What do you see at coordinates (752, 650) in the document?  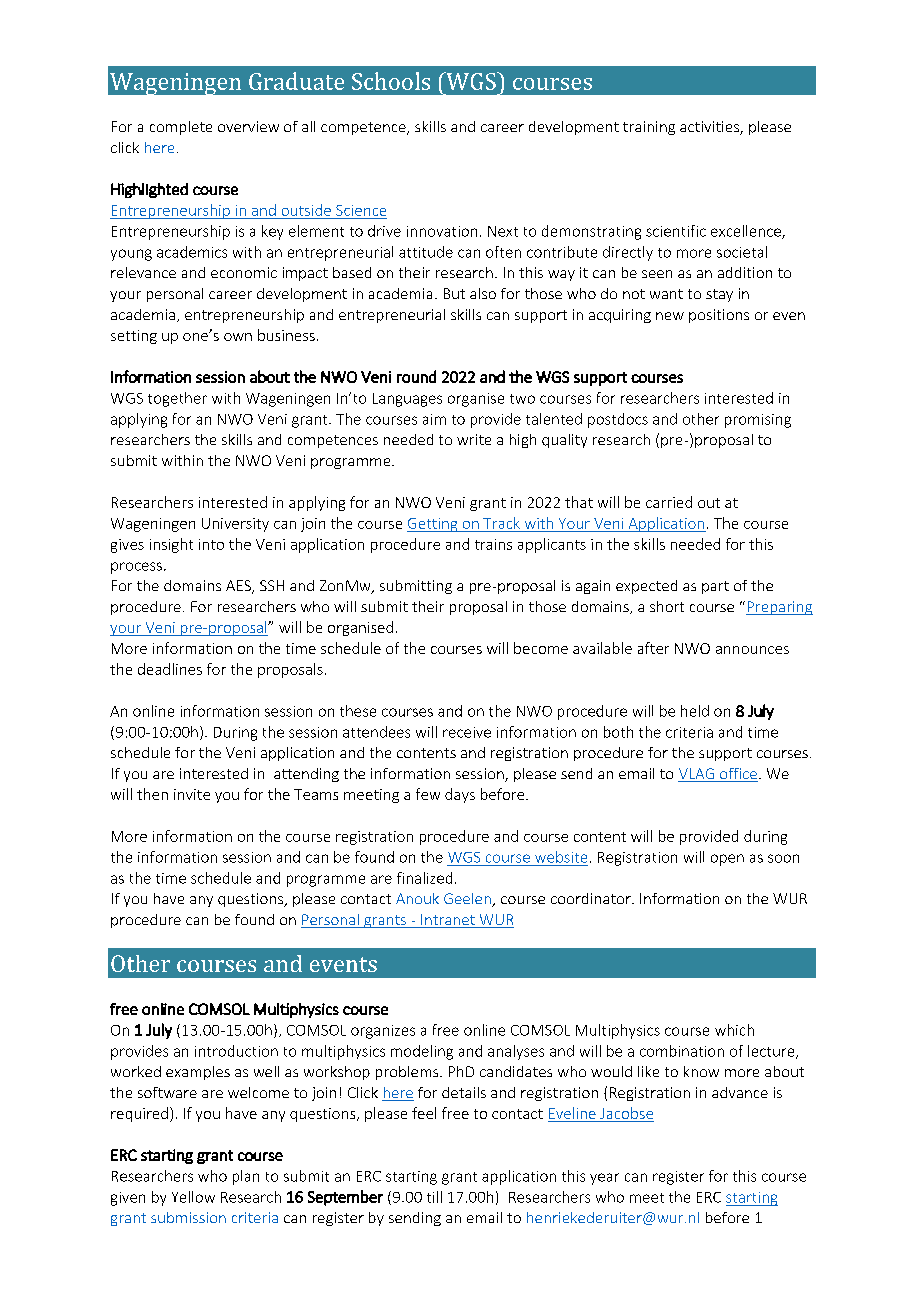 I see `announces` at bounding box center [752, 650].
